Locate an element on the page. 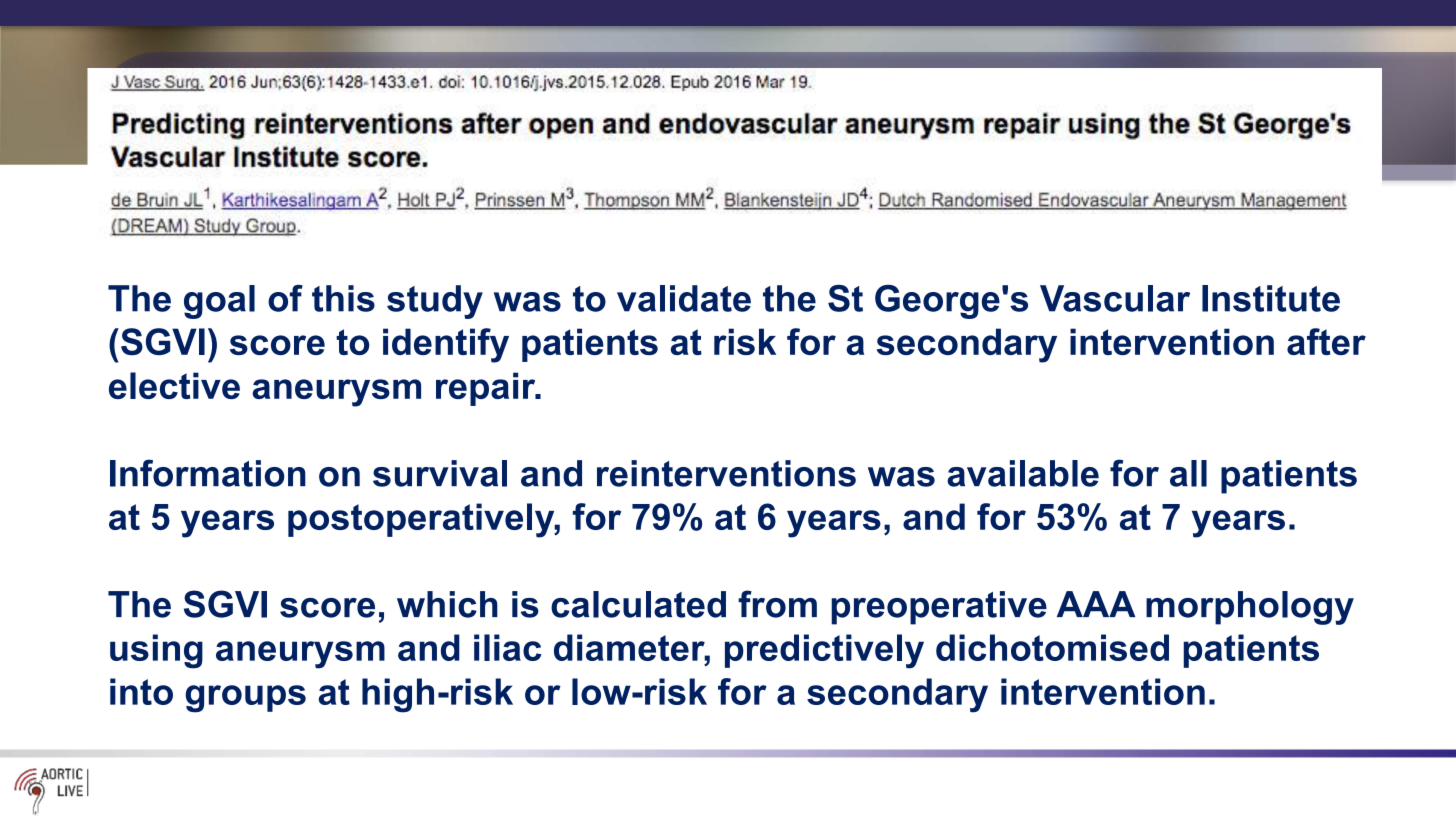 Image resolution: width=1456 pixels, height=819 pixels. goal is located at coordinates (219, 302).
